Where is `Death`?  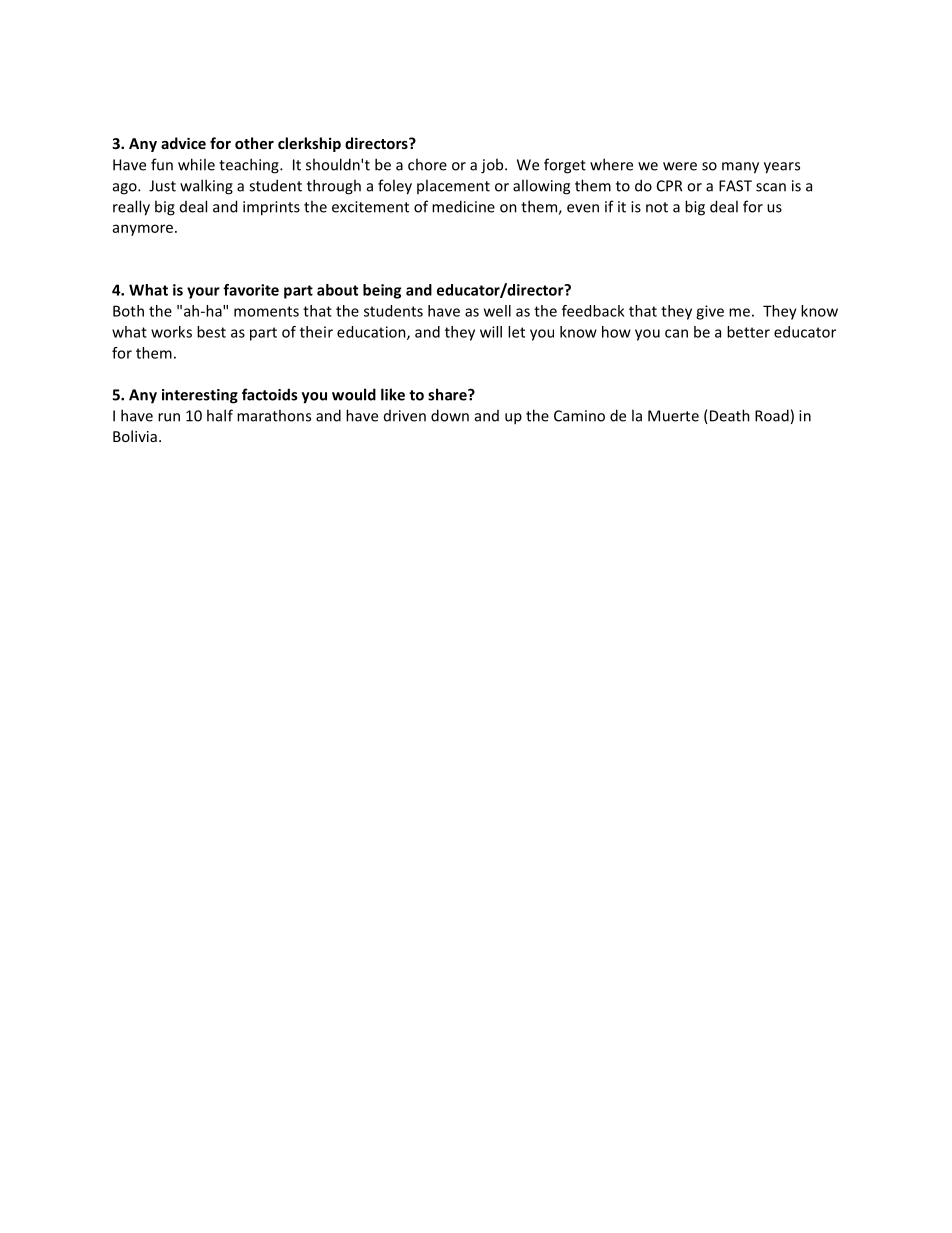
Death is located at coordinates (728, 416).
